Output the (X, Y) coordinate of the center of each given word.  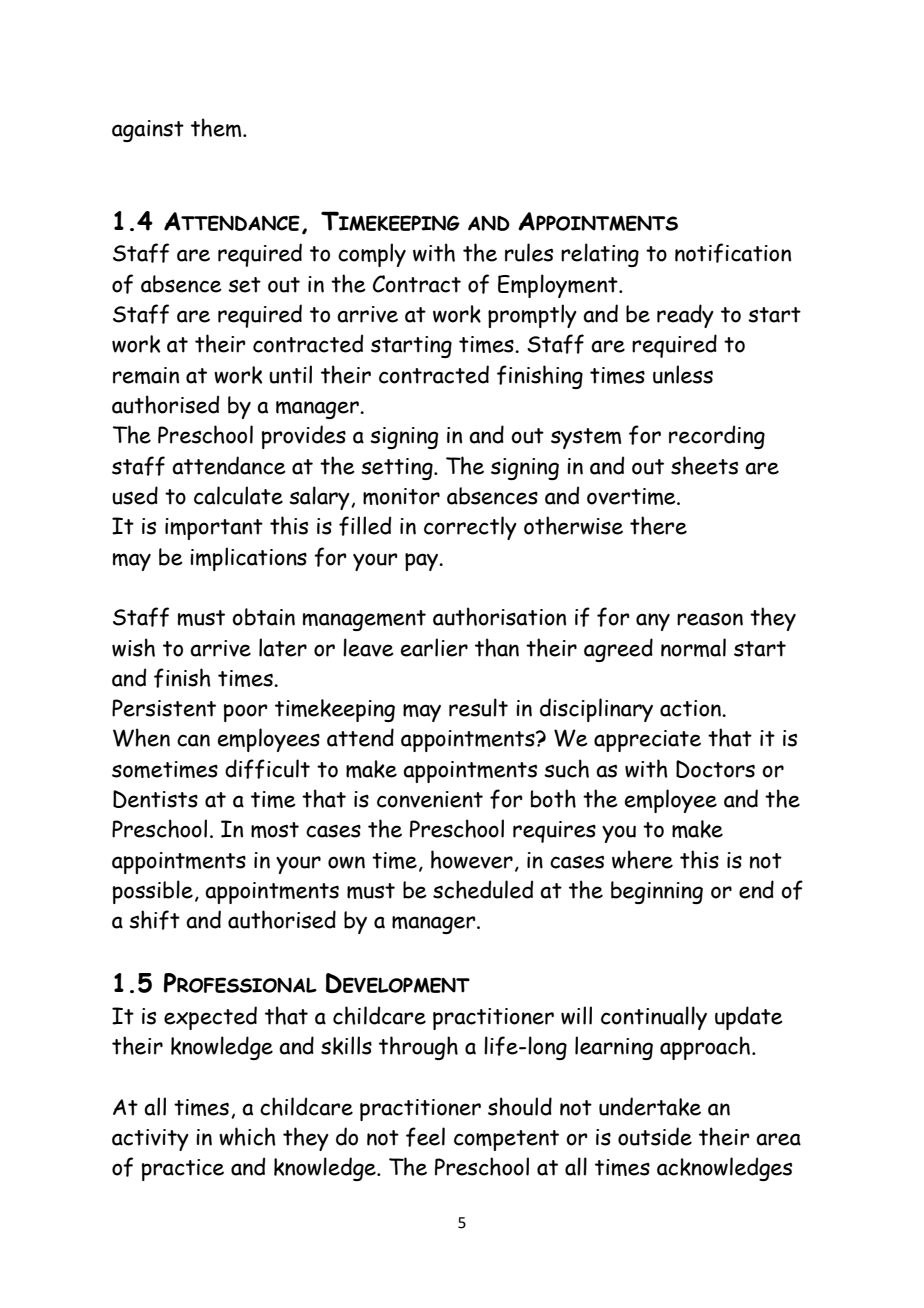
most (275, 830)
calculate (238, 495)
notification (733, 253)
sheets (704, 465)
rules (529, 252)
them (217, 127)
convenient (430, 799)
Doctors (715, 769)
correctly (470, 528)
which (247, 1136)
